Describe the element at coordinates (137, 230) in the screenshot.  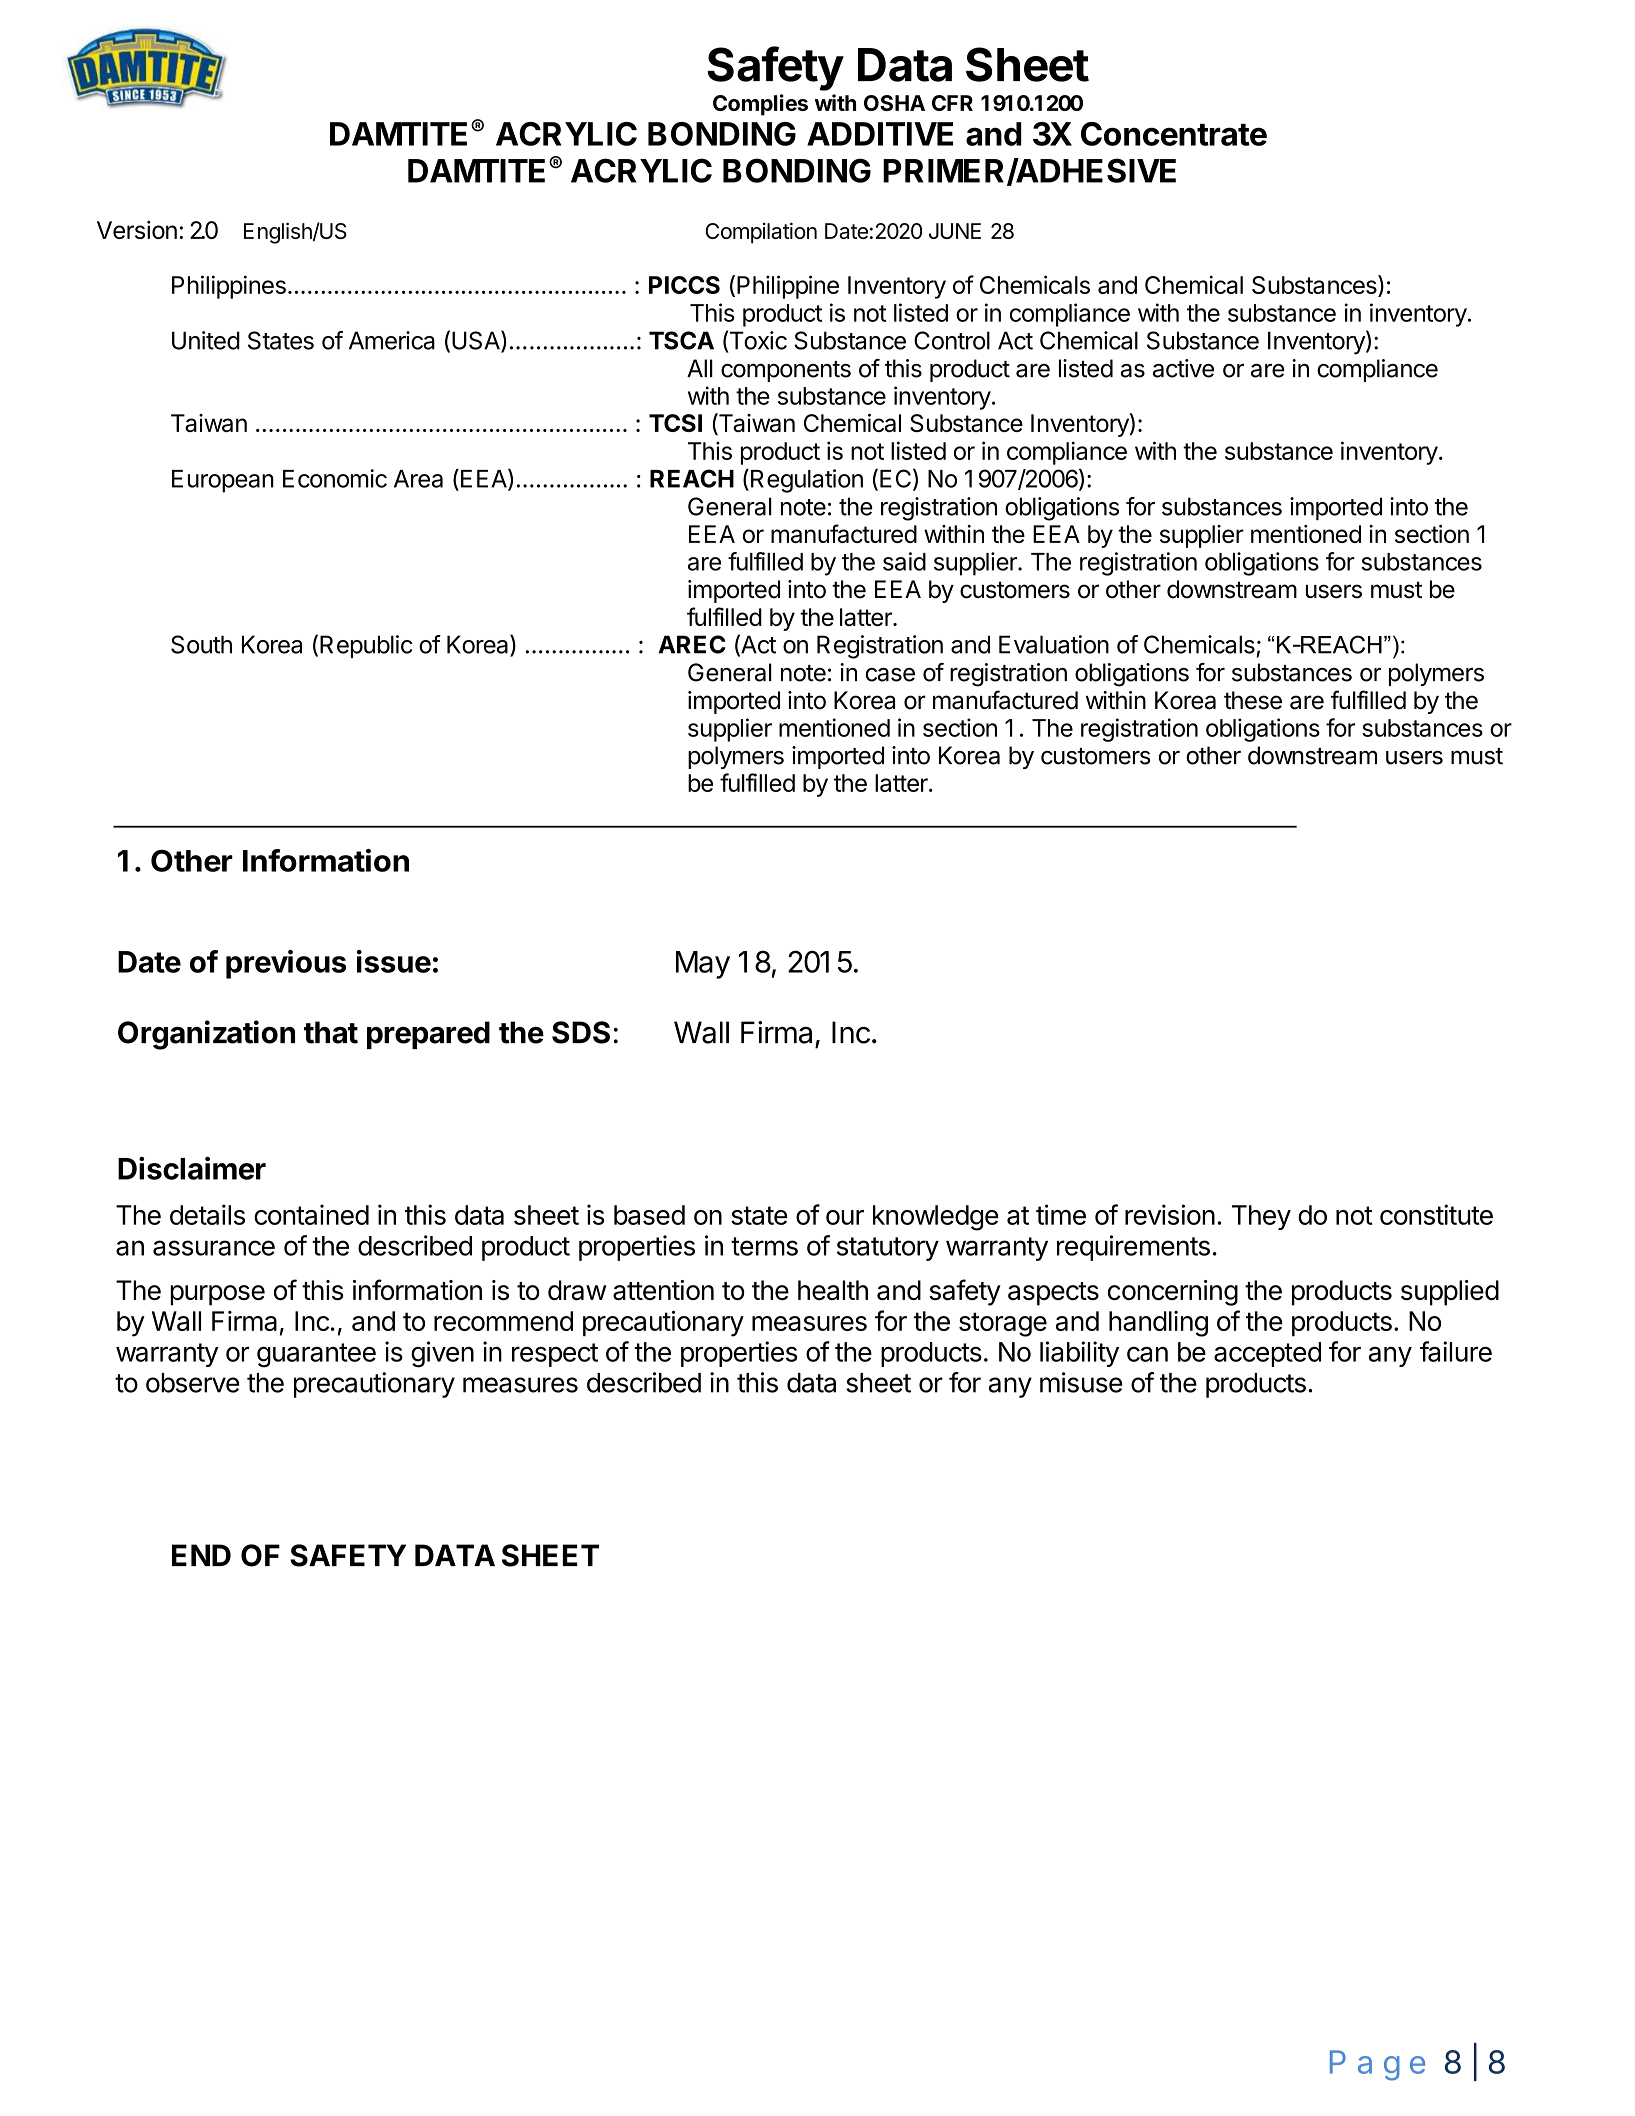
I see `Version` at that location.
